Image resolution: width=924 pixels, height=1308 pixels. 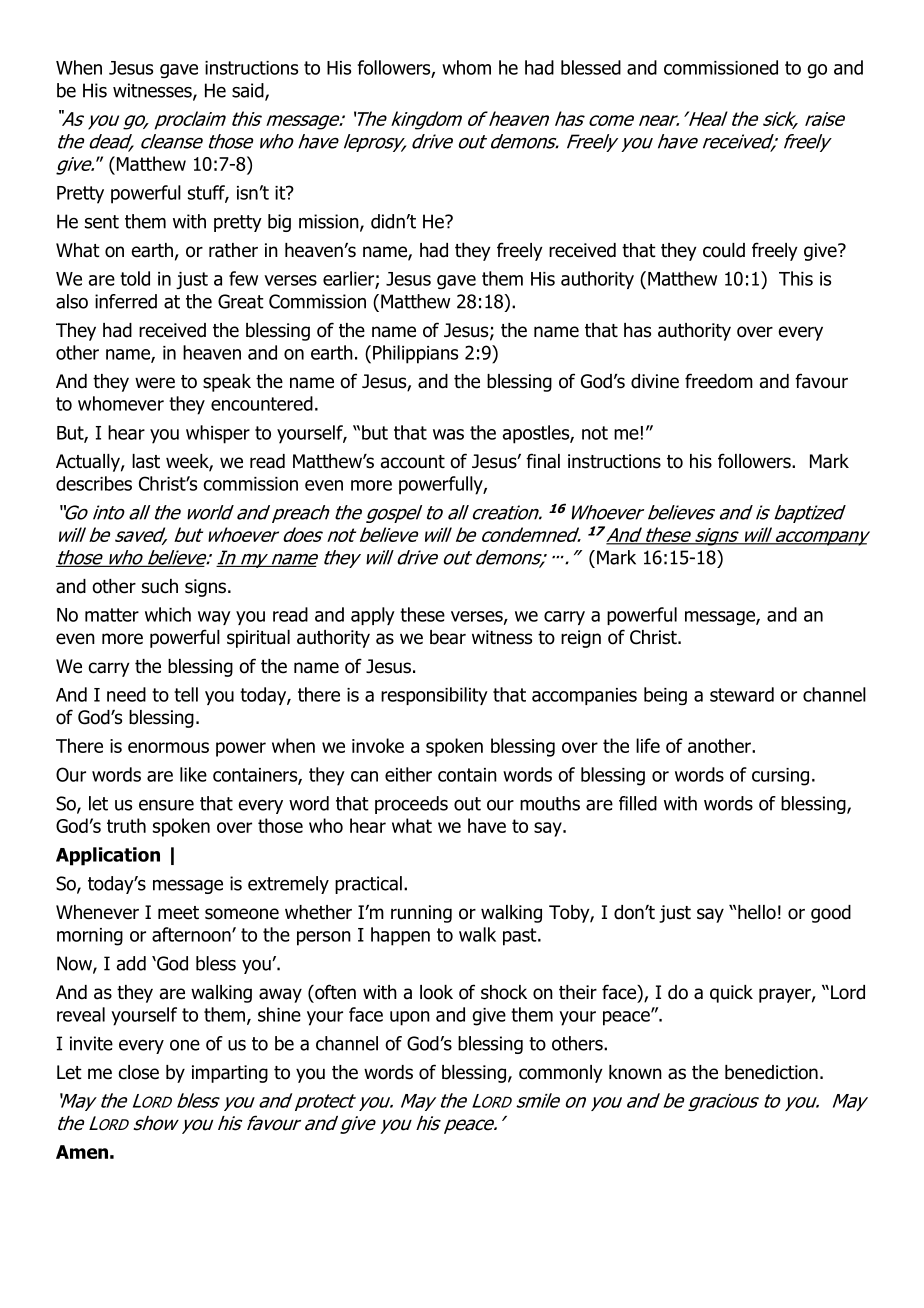 What do you see at coordinates (108, 856) in the screenshot?
I see `Application` at bounding box center [108, 856].
